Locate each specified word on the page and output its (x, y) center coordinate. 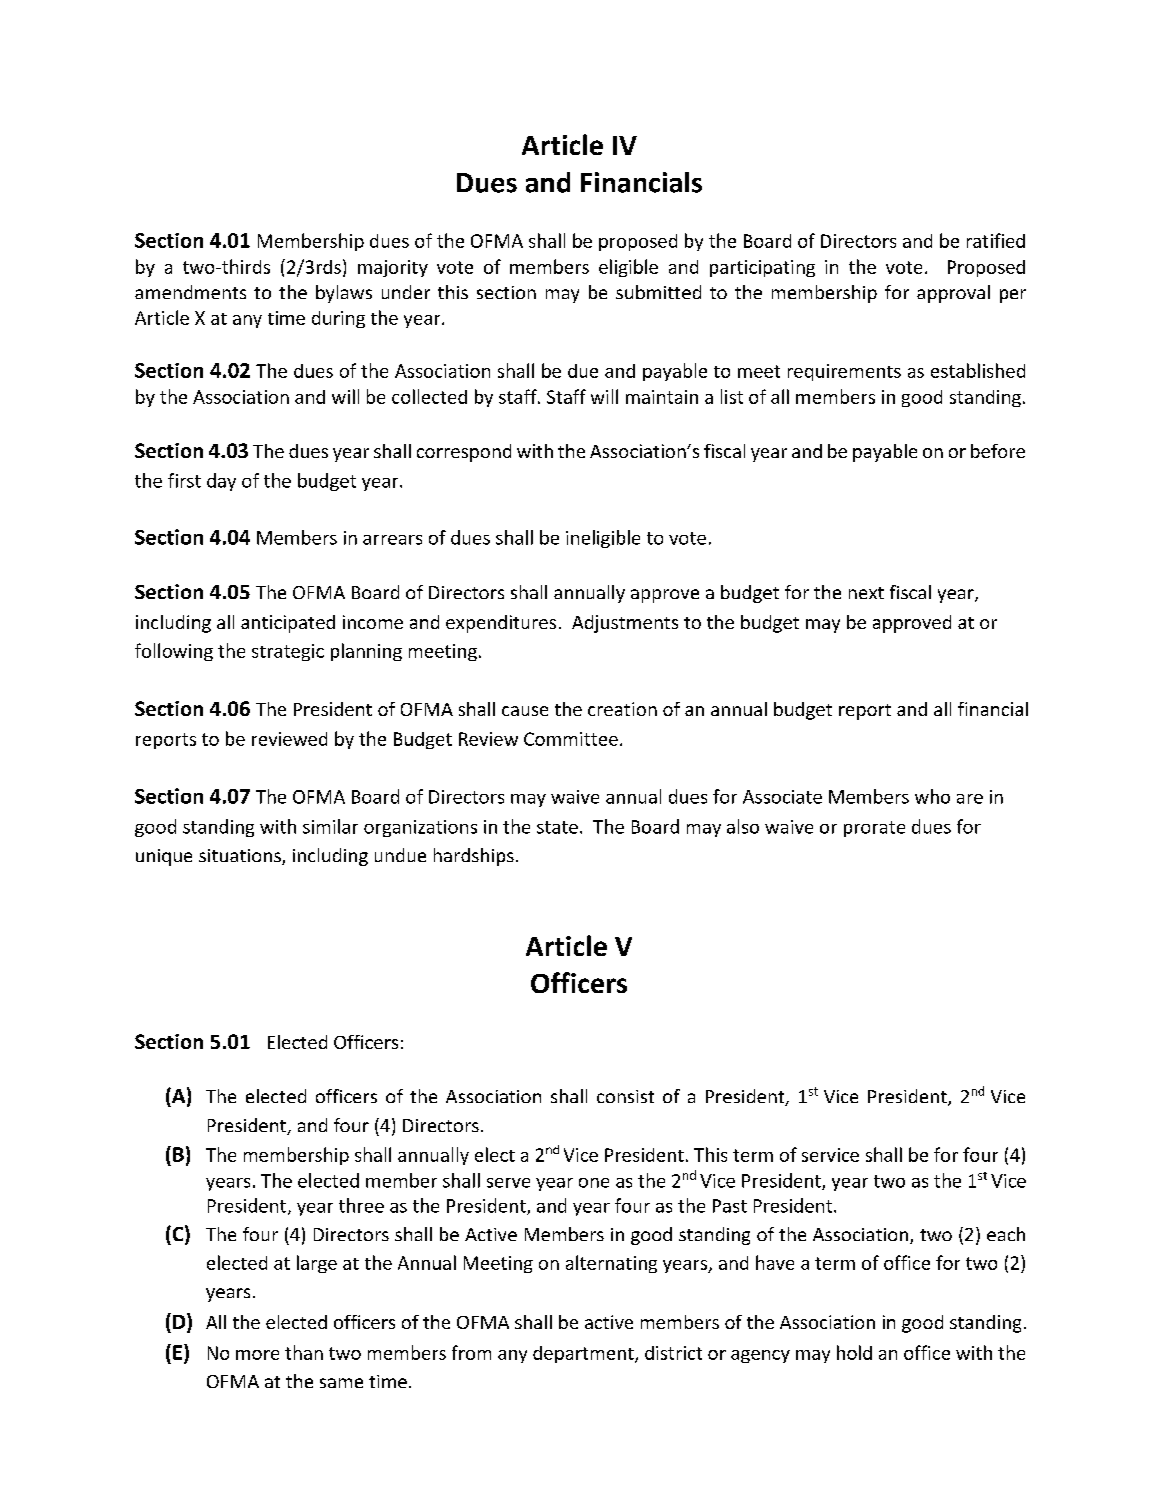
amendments (190, 292)
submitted (658, 292)
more (257, 1355)
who (932, 796)
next (866, 593)
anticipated (288, 624)
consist (625, 1096)
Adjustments (625, 624)
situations (241, 857)
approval (953, 294)
